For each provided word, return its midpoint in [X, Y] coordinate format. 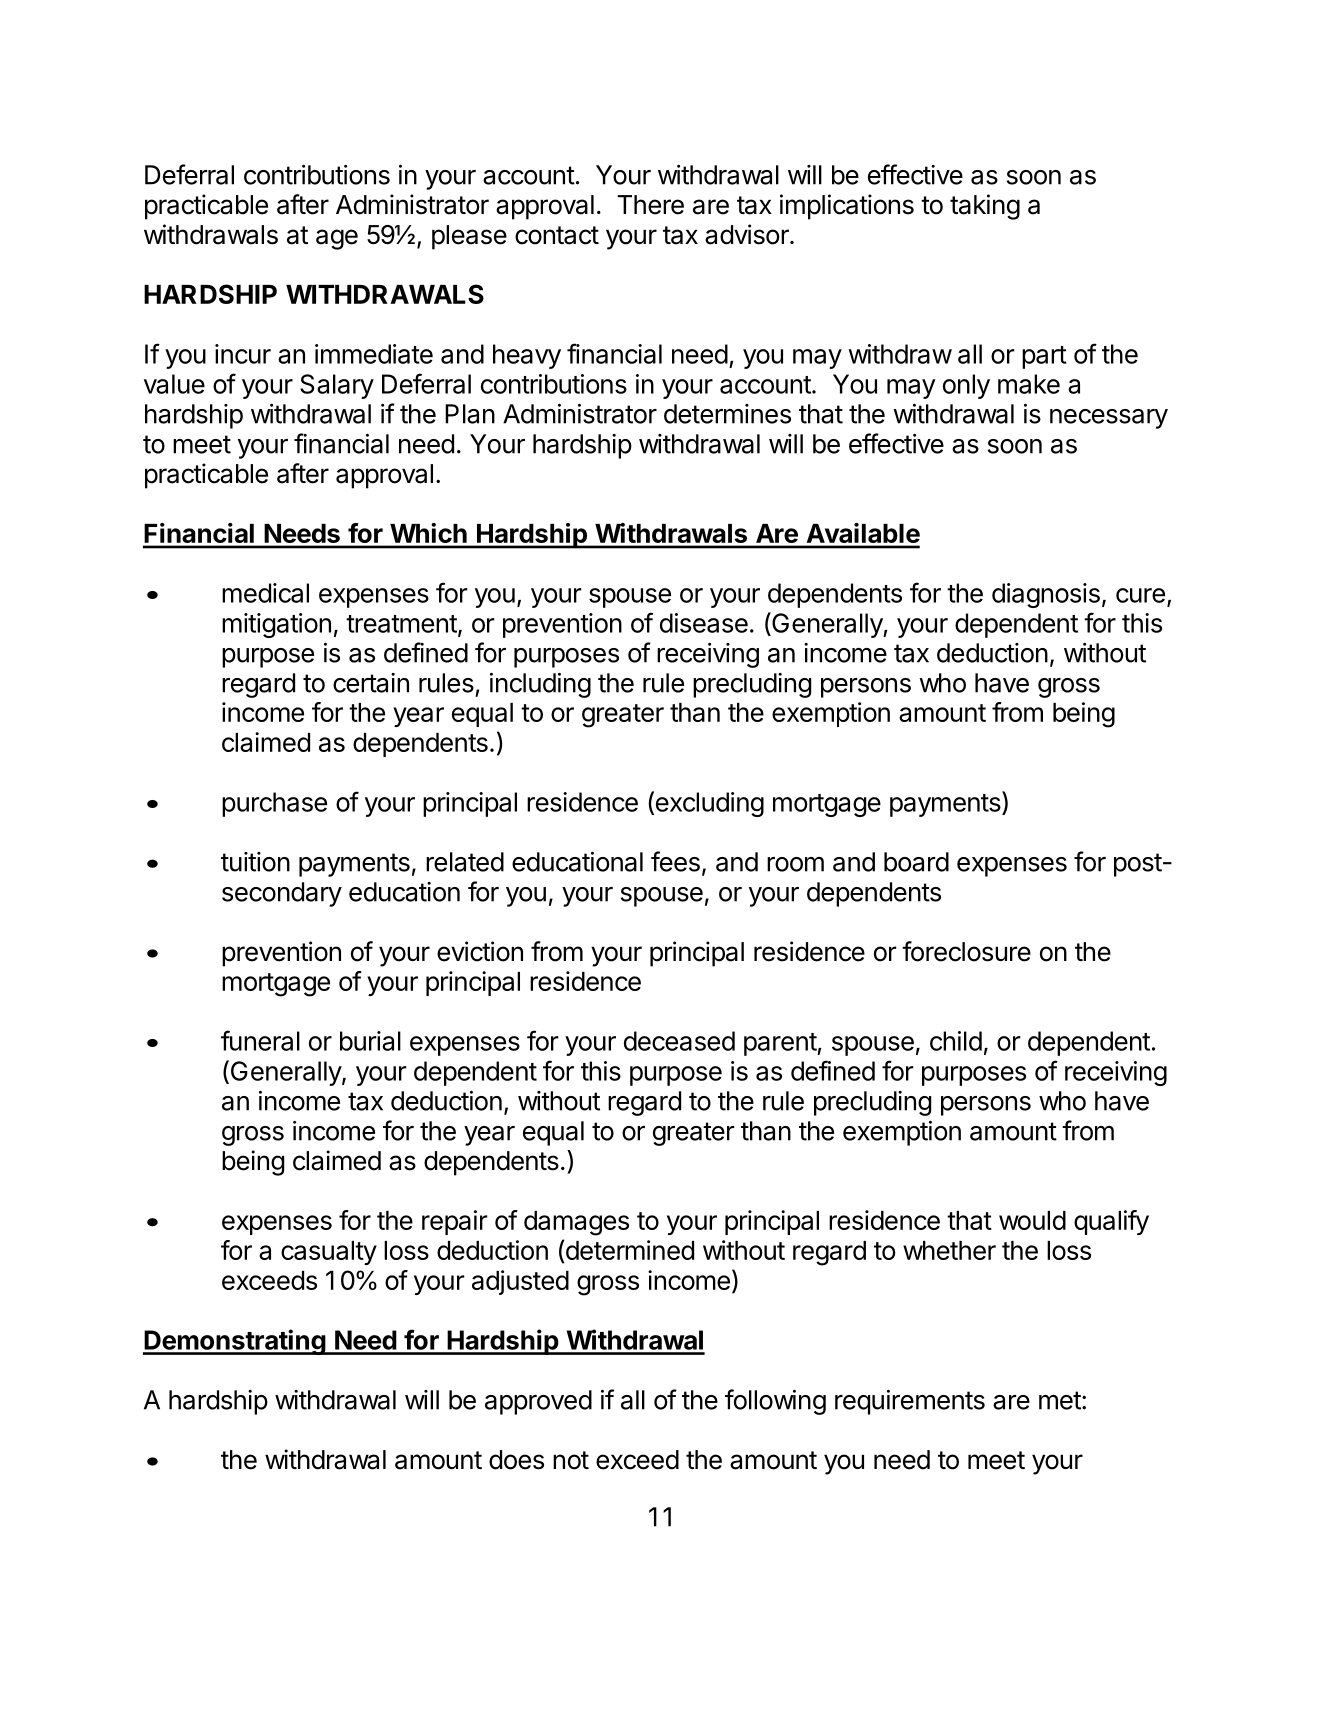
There [650, 205]
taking [985, 207]
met [1060, 1400]
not [571, 1460]
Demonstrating [235, 1342]
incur [243, 354]
